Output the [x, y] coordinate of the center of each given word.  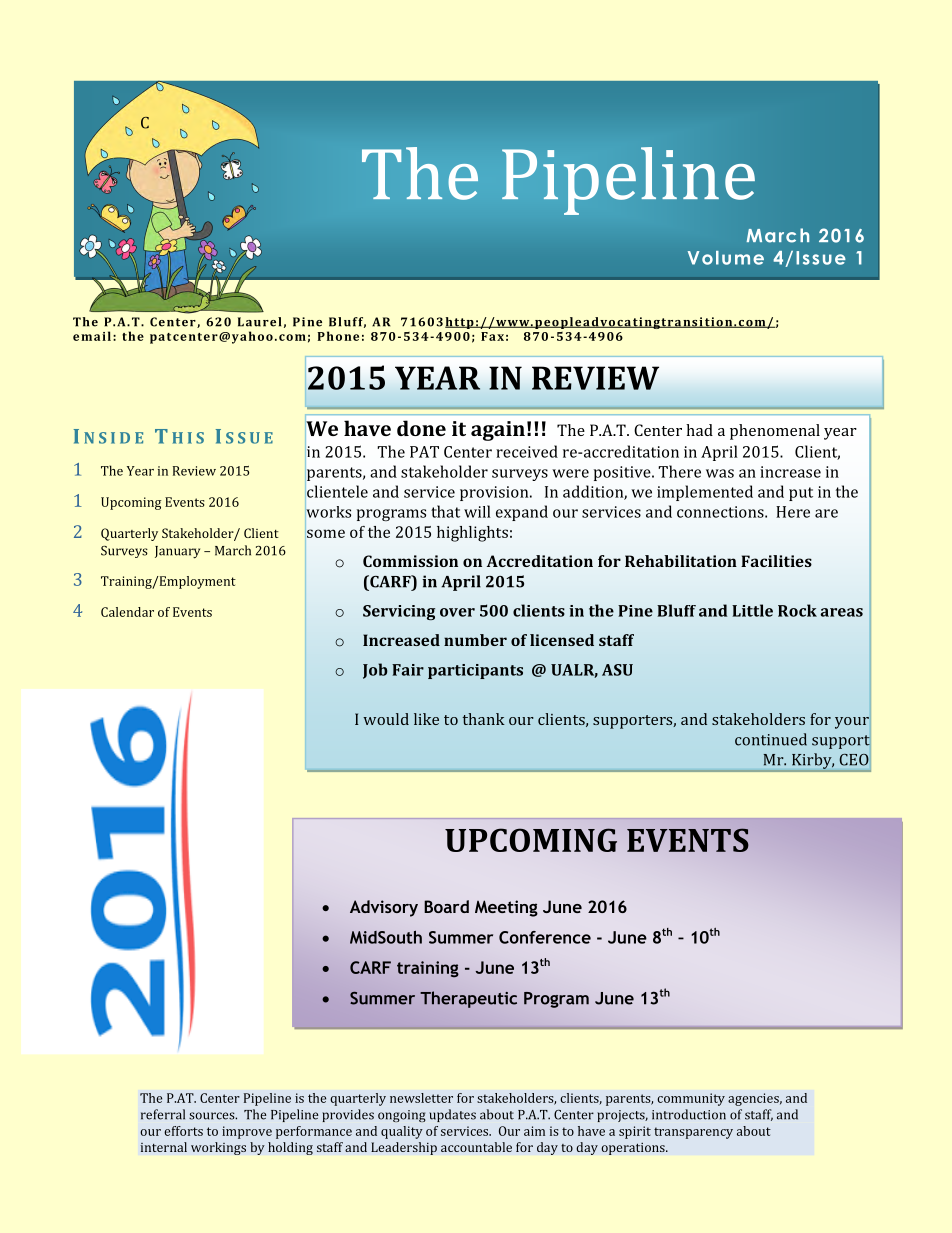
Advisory [384, 908]
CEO [854, 760]
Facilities [776, 561]
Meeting [506, 908]
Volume [726, 258]
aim [534, 1131]
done [421, 428]
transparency [693, 1133]
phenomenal [775, 432]
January [177, 552]
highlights [472, 534]
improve [247, 1132]
